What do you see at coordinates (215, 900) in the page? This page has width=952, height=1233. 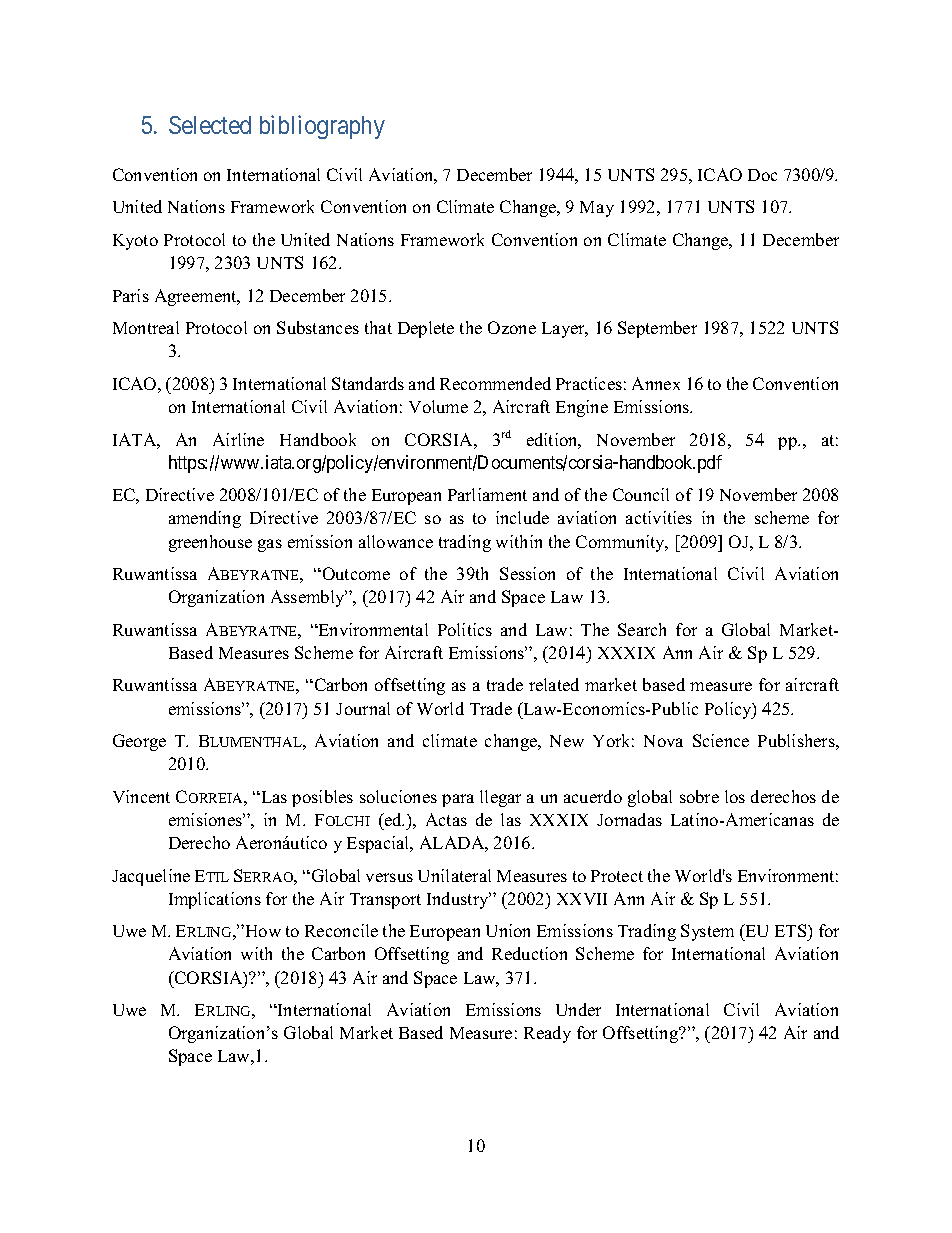 I see `Implications` at bounding box center [215, 900].
